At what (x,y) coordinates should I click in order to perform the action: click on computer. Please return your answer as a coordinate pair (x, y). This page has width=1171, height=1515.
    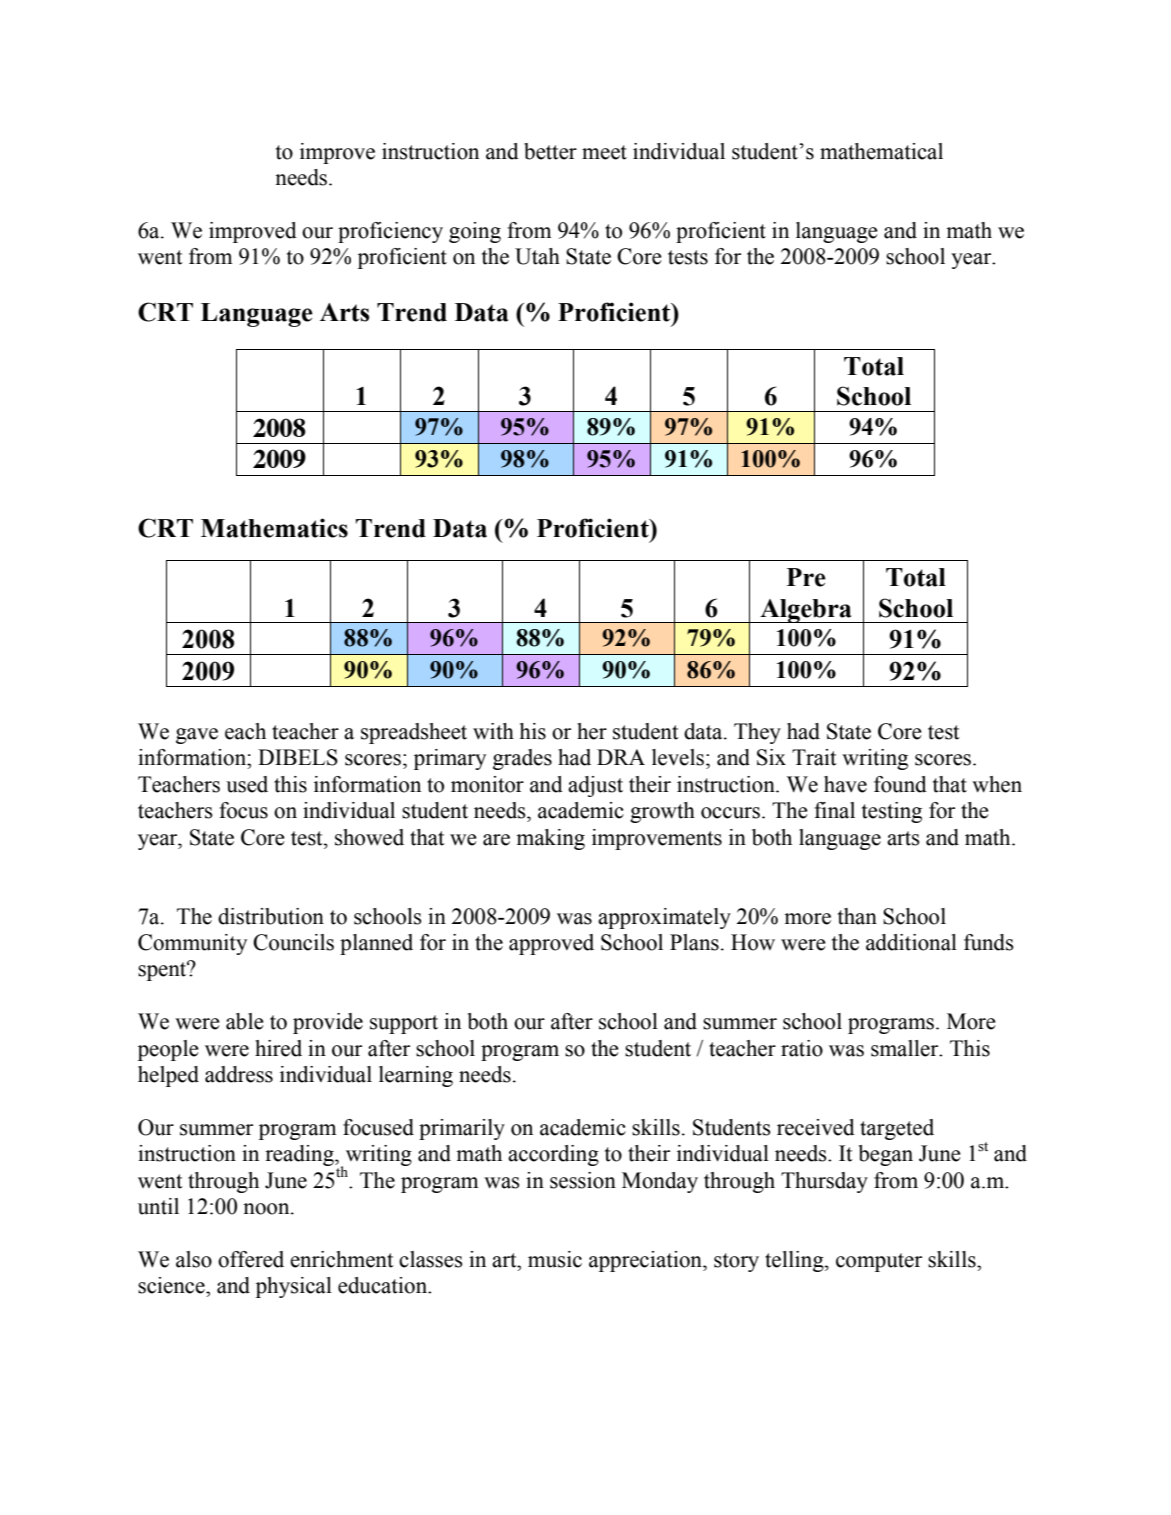
    Looking at the image, I should click on (879, 1262).
